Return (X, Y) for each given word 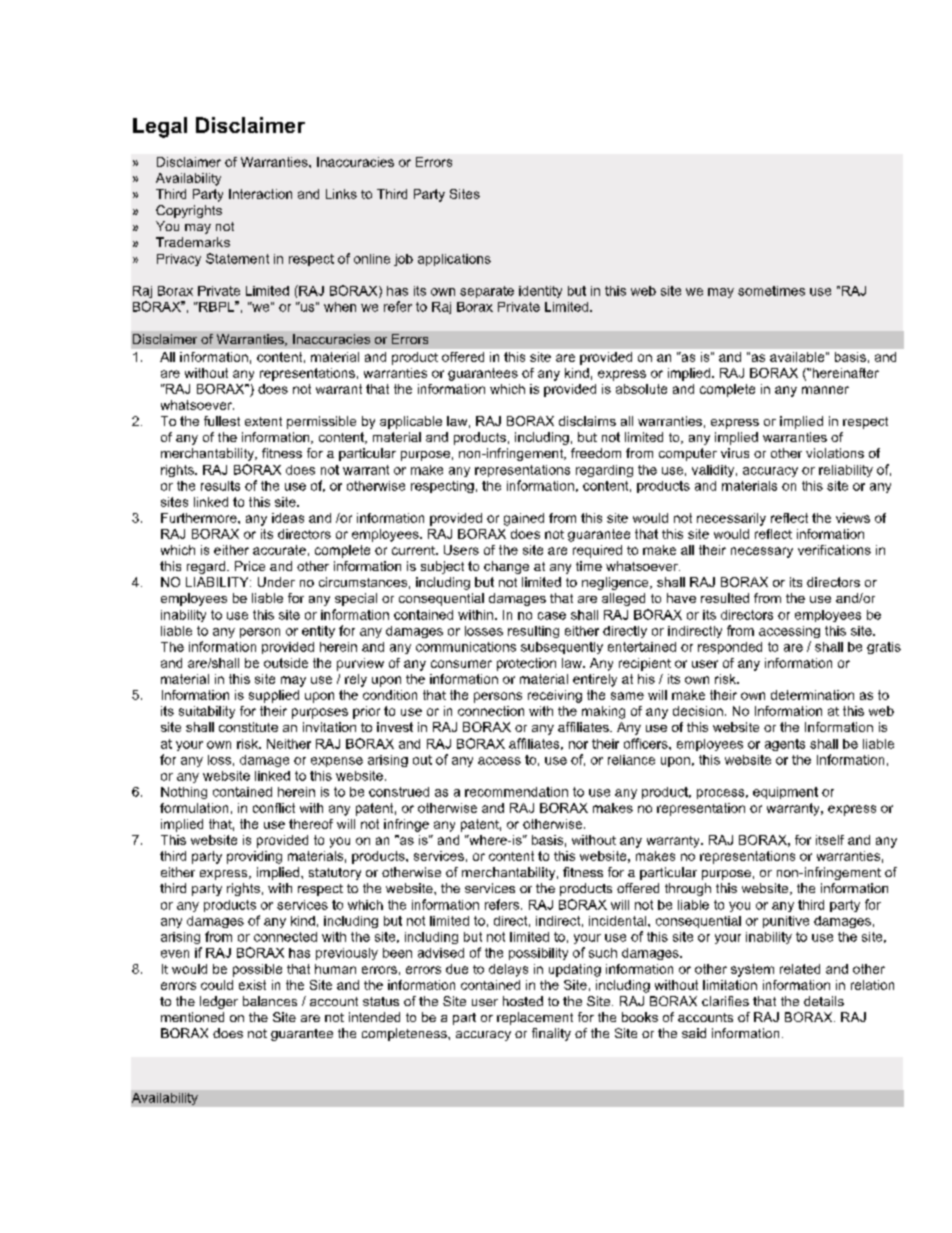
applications (454, 260)
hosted (523, 1001)
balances (270, 1001)
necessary (762, 552)
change (506, 567)
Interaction (260, 194)
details (824, 1001)
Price (250, 566)
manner (825, 390)
